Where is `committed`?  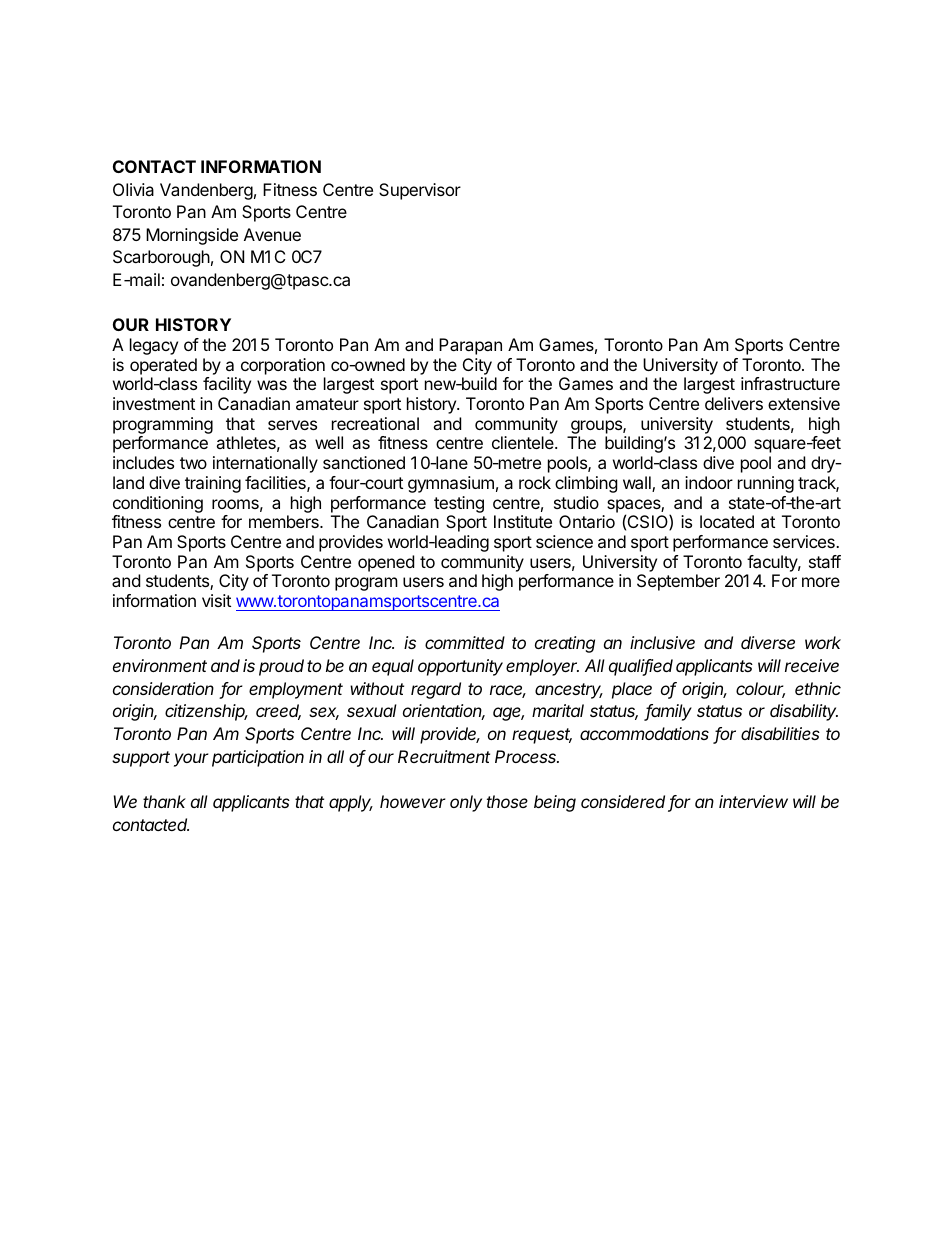 committed is located at coordinates (465, 642).
